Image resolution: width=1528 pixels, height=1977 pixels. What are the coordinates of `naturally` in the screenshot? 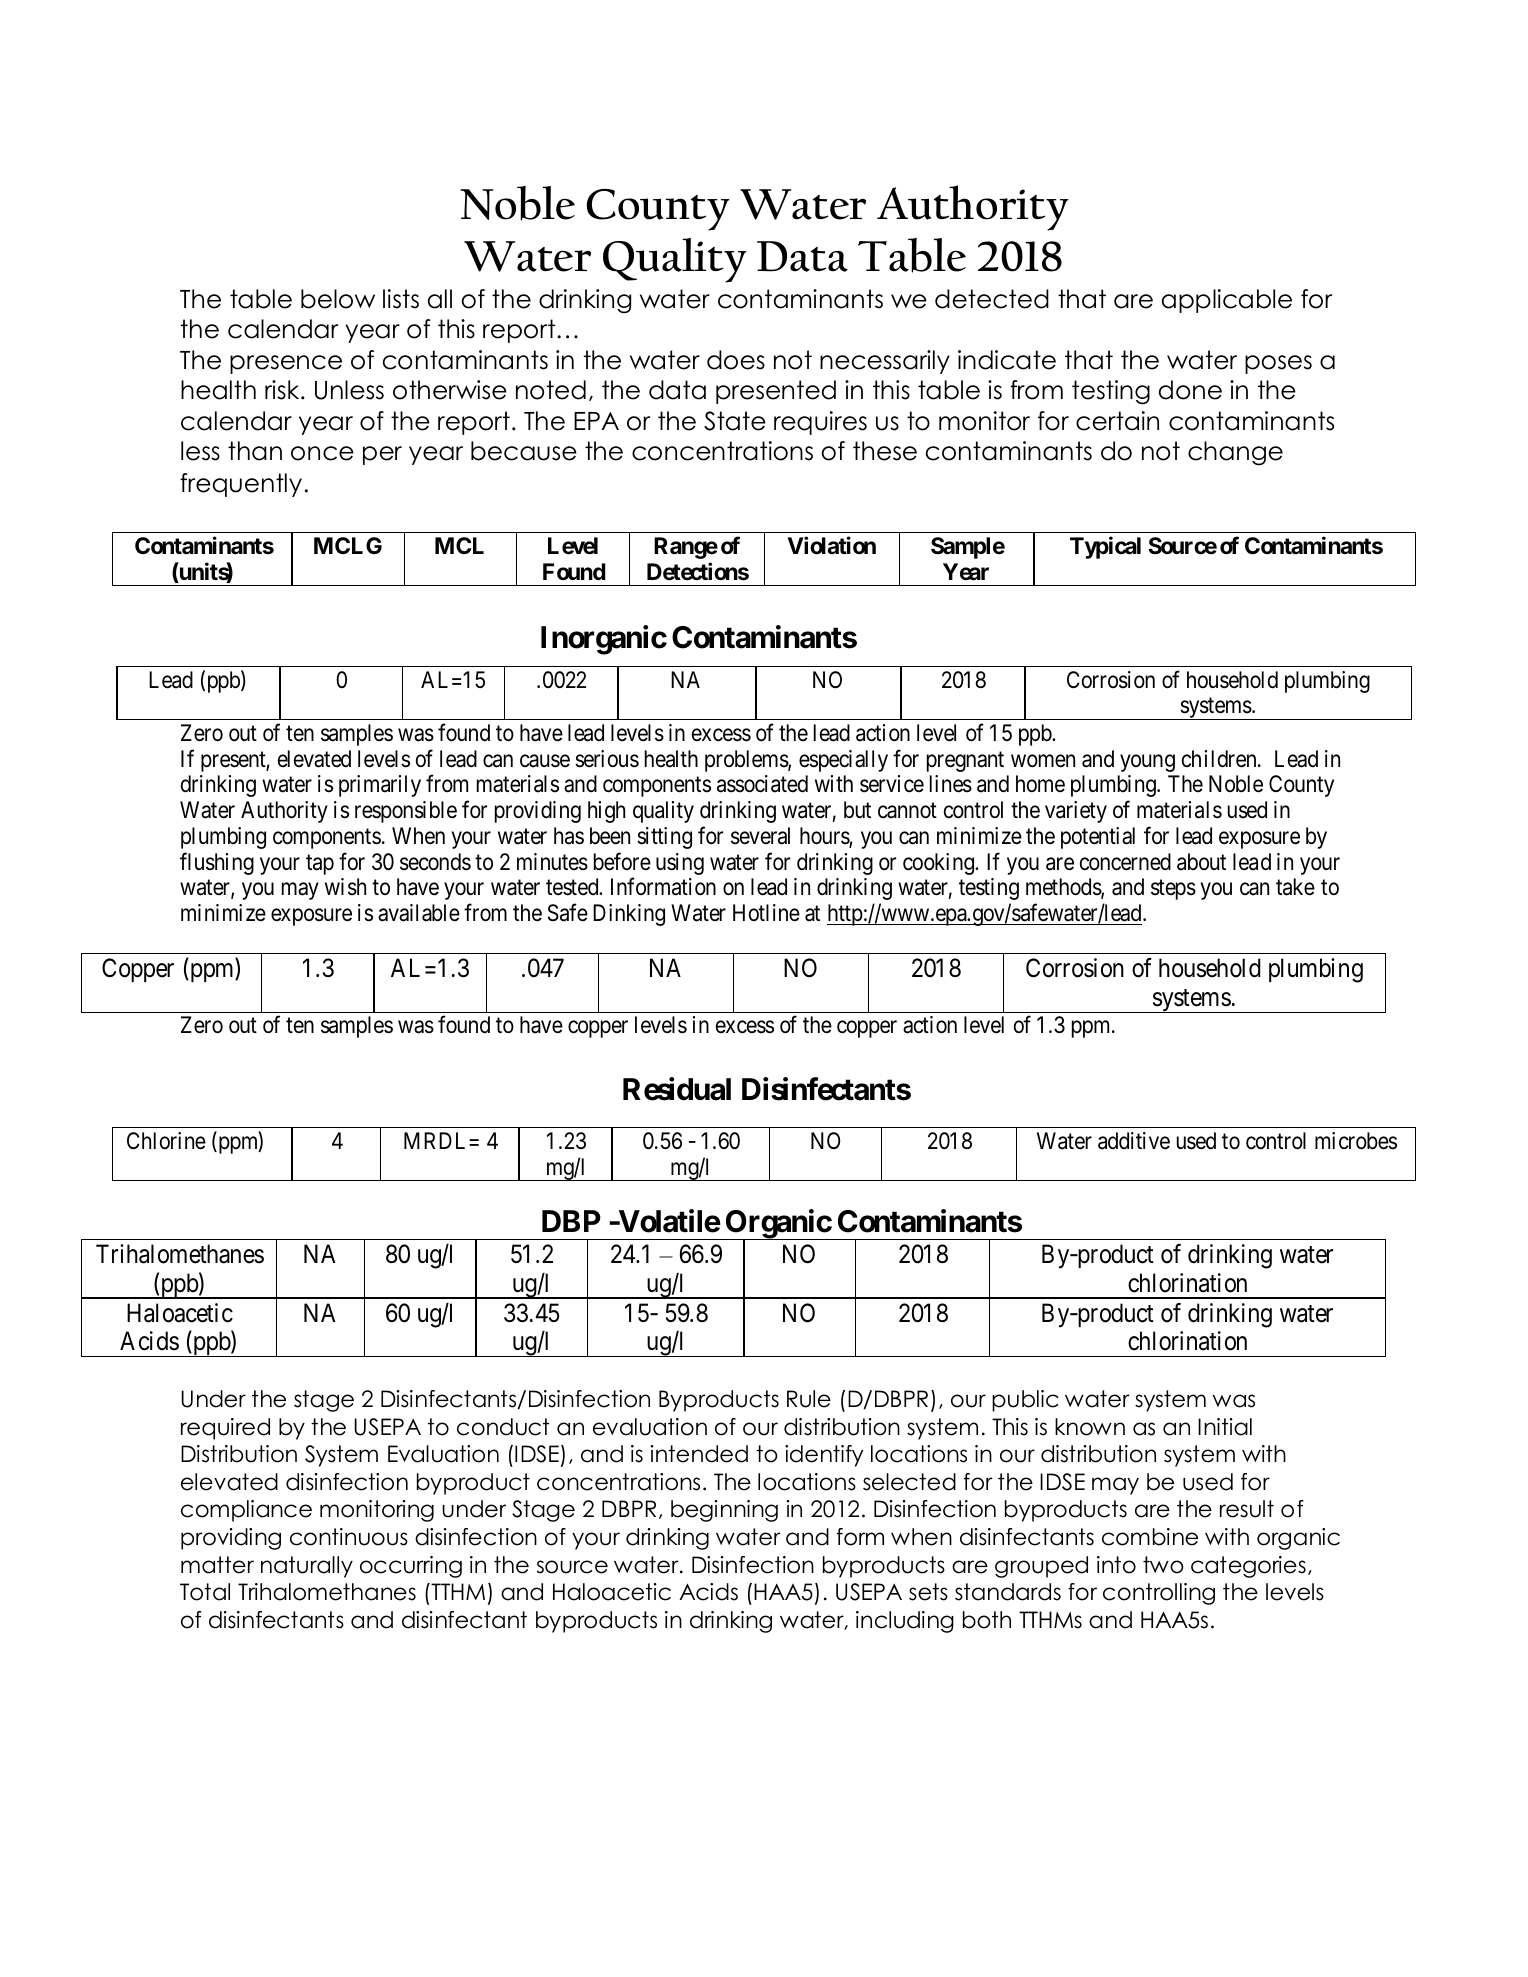 It's located at (307, 1567).
